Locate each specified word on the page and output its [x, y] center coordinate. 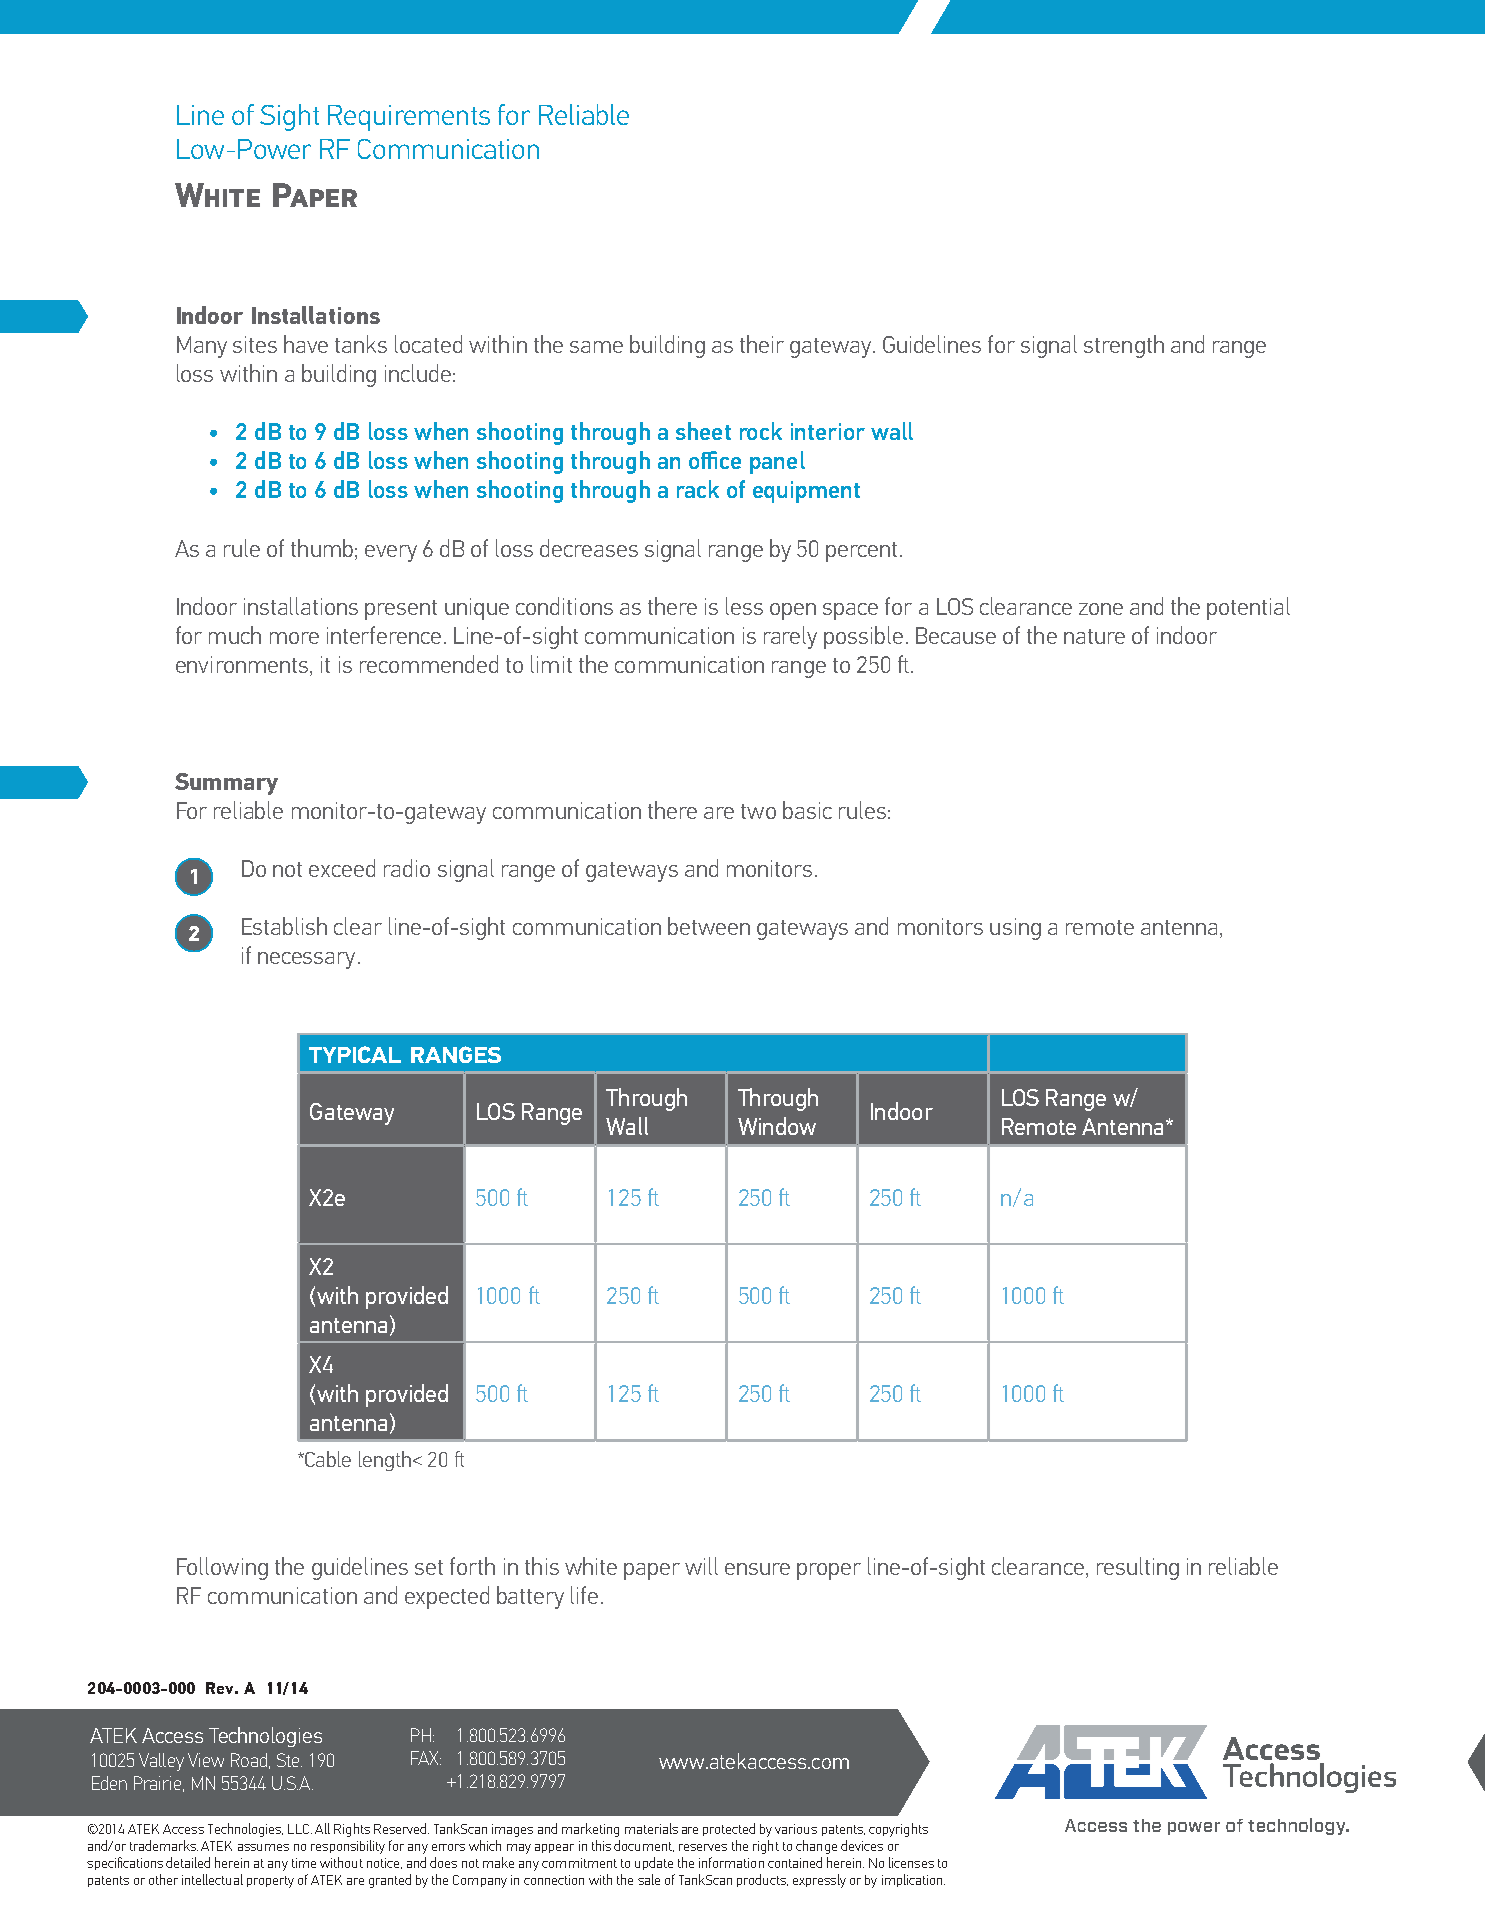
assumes [263, 1847]
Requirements [409, 118]
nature [1094, 636]
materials [651, 1828]
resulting [1138, 1568]
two [758, 811]
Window [777, 1126]
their [762, 344]
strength [1124, 346]
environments [243, 666]
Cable [327, 1459]
